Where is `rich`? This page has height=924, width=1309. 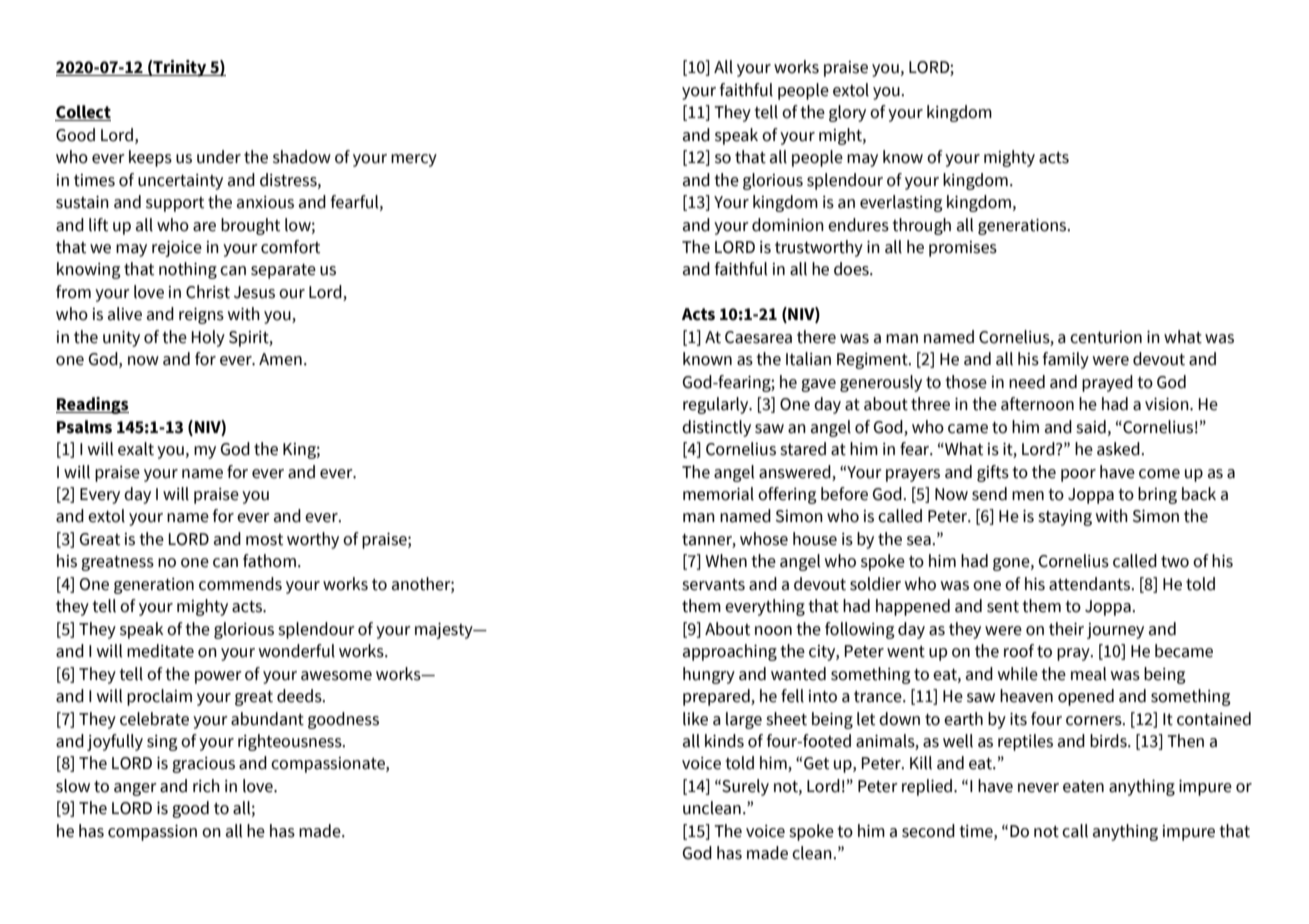 rich is located at coordinates (206, 786).
